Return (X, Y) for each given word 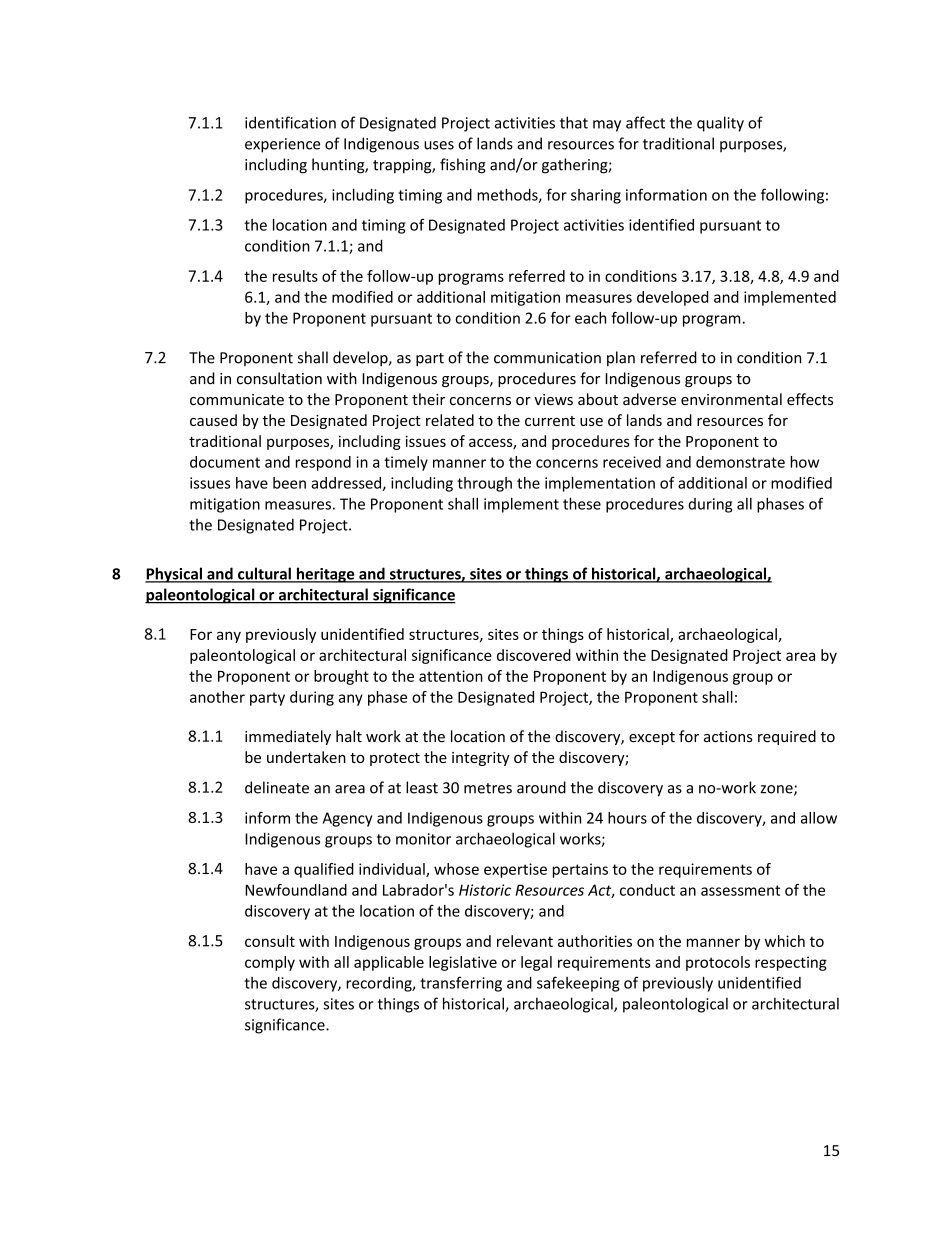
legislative (463, 963)
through (484, 484)
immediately (288, 737)
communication (547, 358)
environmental (731, 399)
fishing (463, 166)
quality (720, 124)
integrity (481, 759)
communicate (237, 399)
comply (270, 963)
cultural (264, 574)
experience (282, 145)
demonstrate (740, 462)
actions (728, 737)
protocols (718, 963)
